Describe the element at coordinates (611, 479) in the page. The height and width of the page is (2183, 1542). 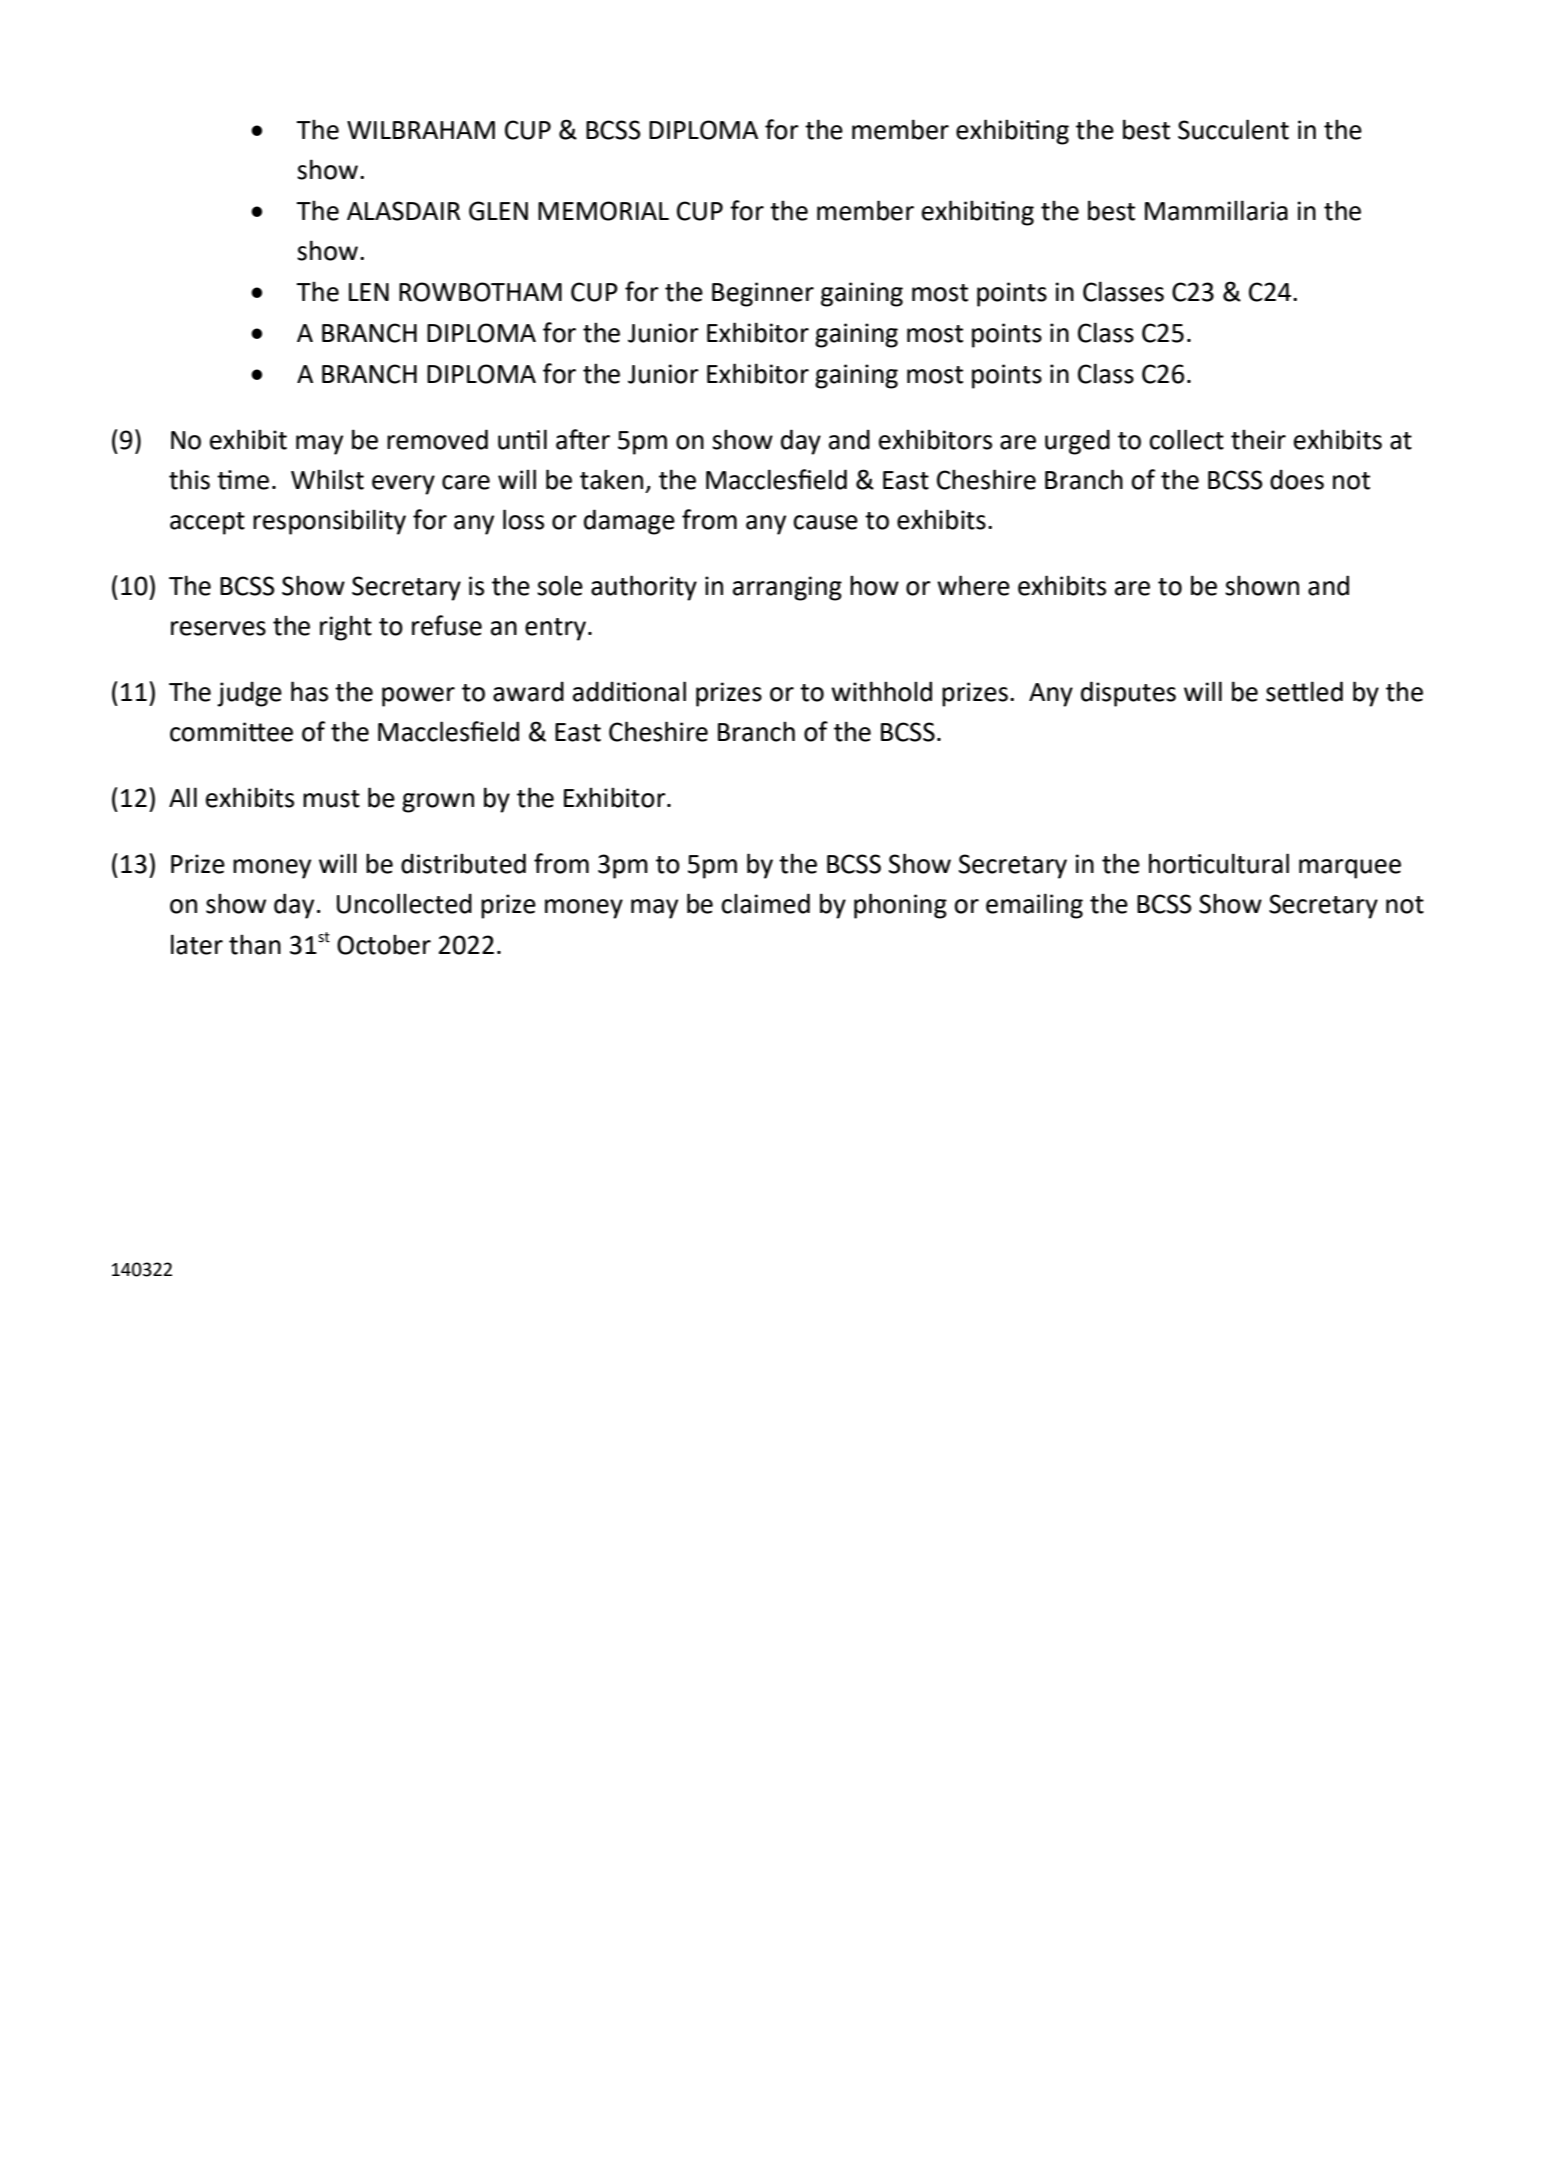
I see `taken` at that location.
